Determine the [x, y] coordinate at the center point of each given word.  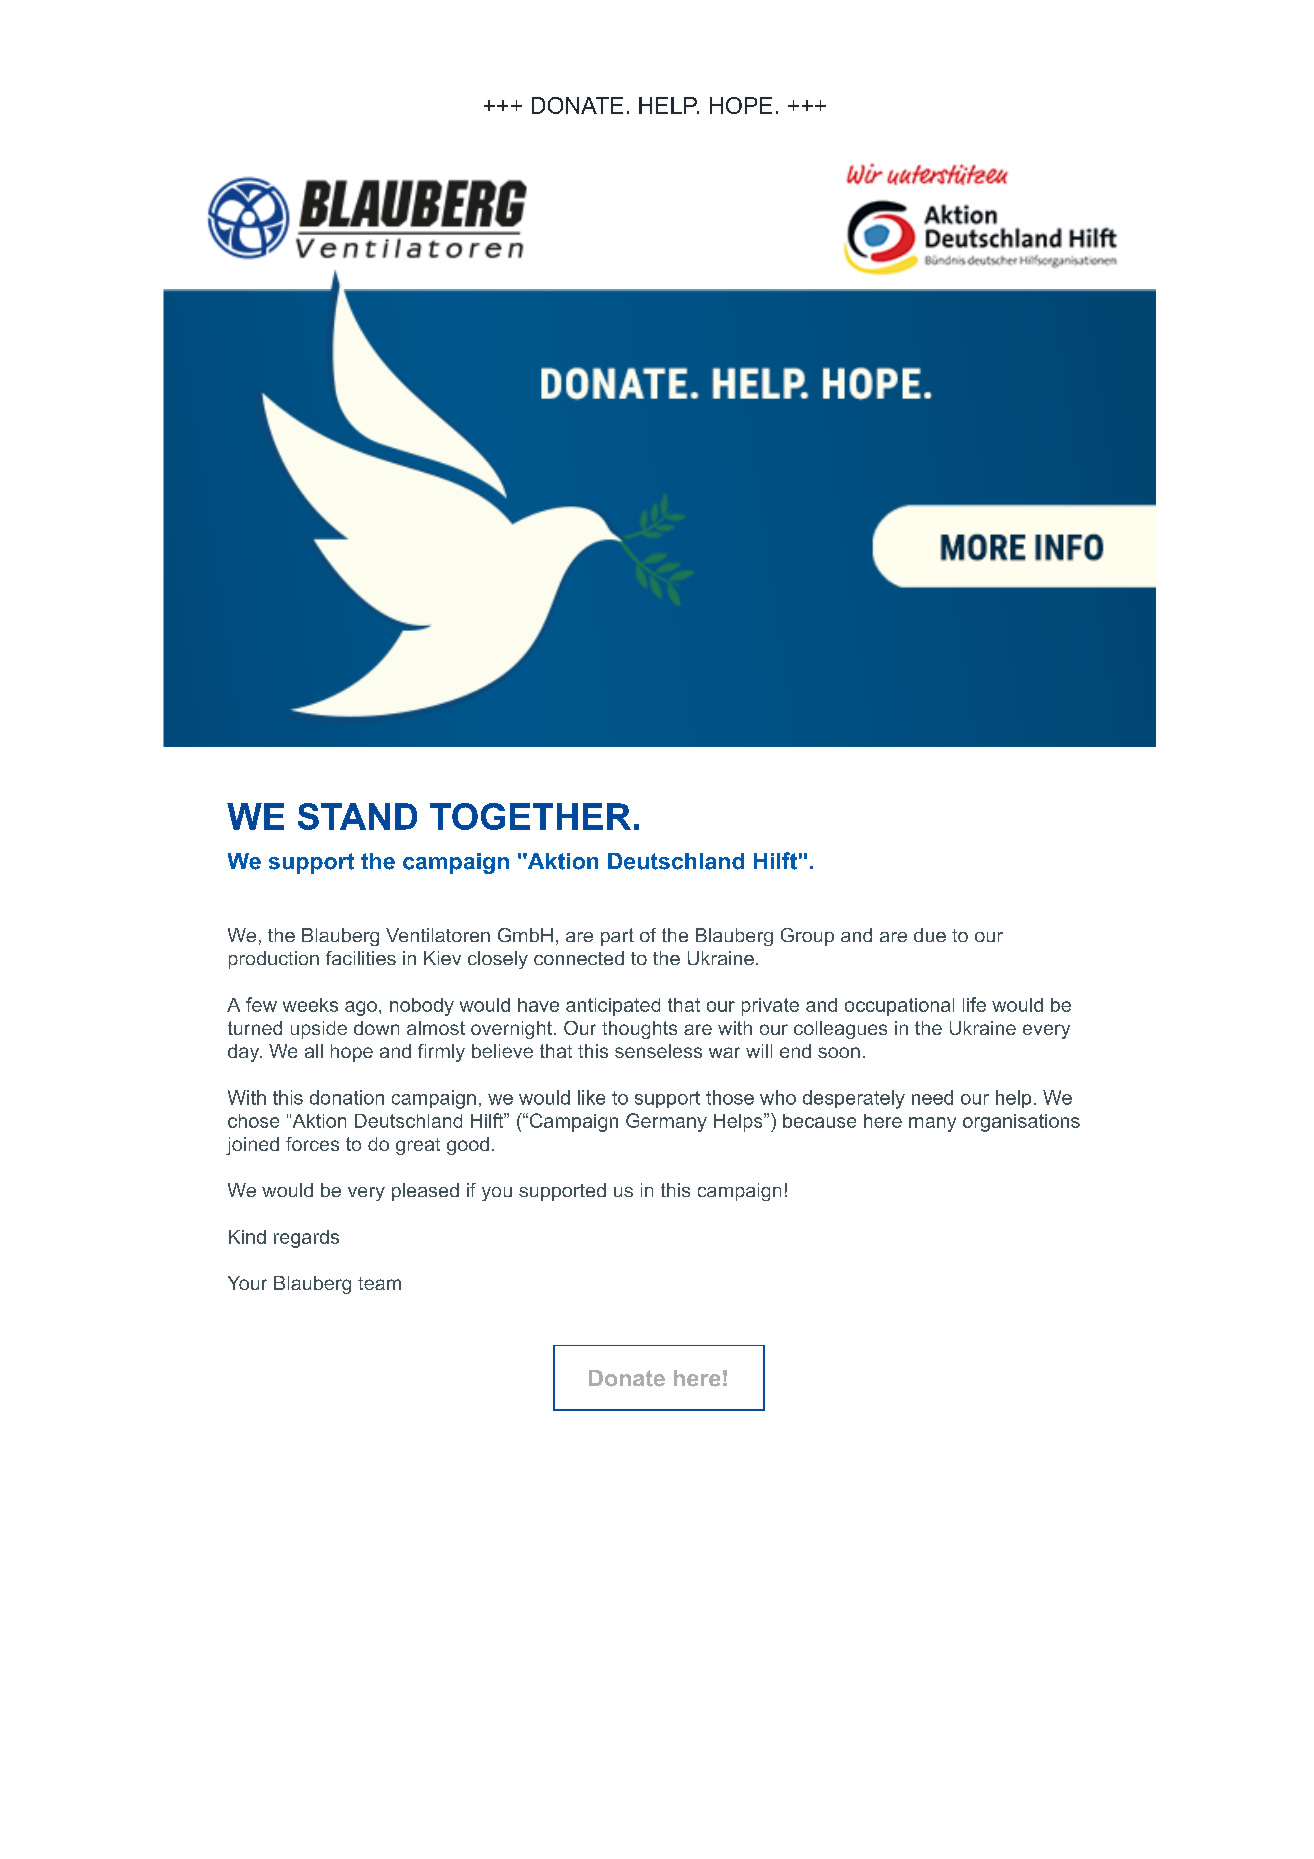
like [591, 1097]
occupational [899, 1007]
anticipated [613, 1007]
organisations [1021, 1123]
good [468, 1146]
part [617, 937]
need [932, 1097]
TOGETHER [530, 816]
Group [807, 937]
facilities [361, 958]
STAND [357, 816]
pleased [425, 1192]
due [930, 935]
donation [347, 1097]
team [379, 1283]
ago [361, 1008]
